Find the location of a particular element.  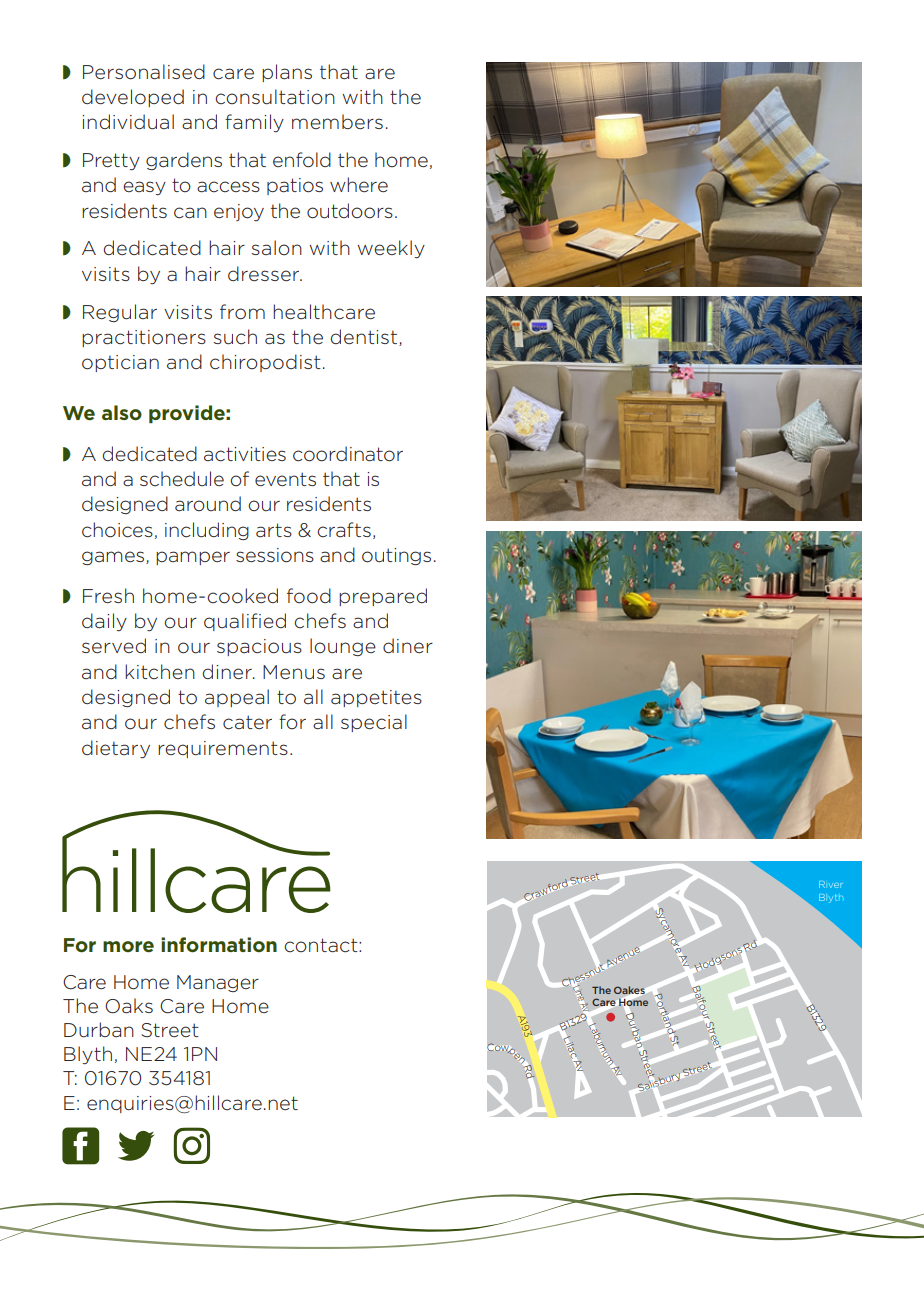

where is located at coordinates (359, 184).
